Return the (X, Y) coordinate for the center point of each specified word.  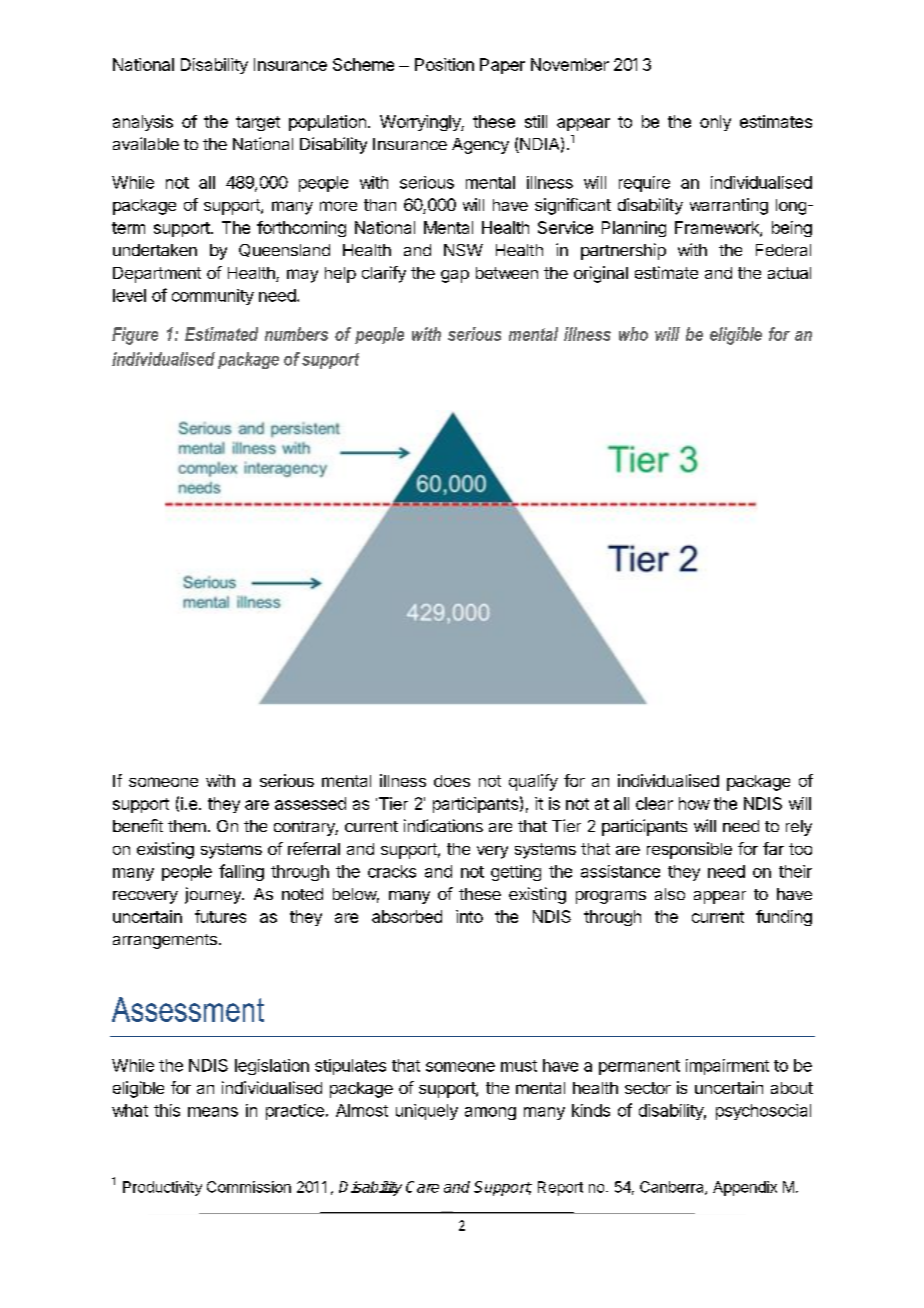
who (633, 334)
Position (444, 64)
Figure (135, 336)
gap (455, 276)
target (258, 123)
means (213, 1112)
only (715, 123)
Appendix (745, 1188)
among (490, 1113)
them (187, 826)
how (694, 803)
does (452, 781)
